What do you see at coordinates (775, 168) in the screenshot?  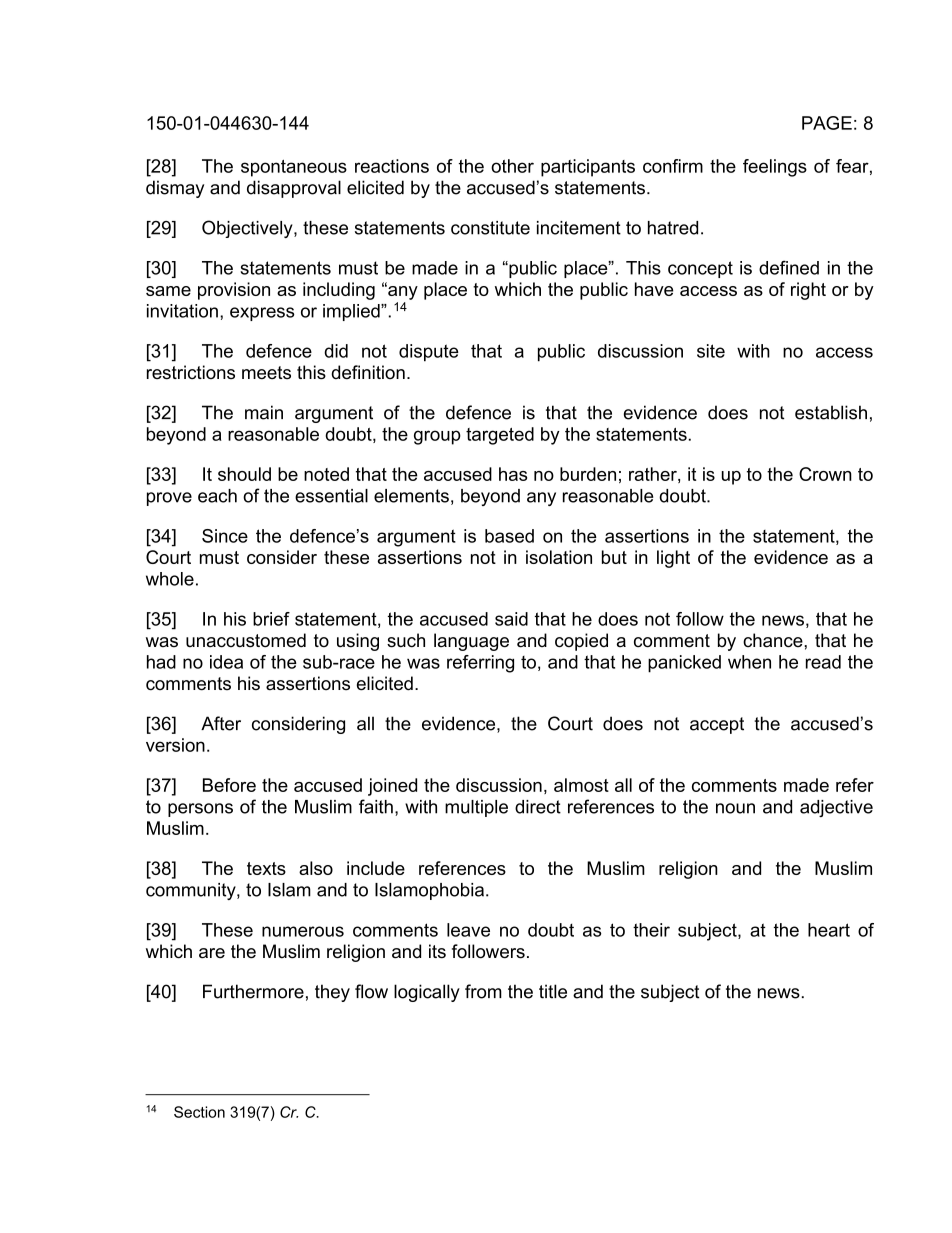 I see `feelings` at bounding box center [775, 168].
